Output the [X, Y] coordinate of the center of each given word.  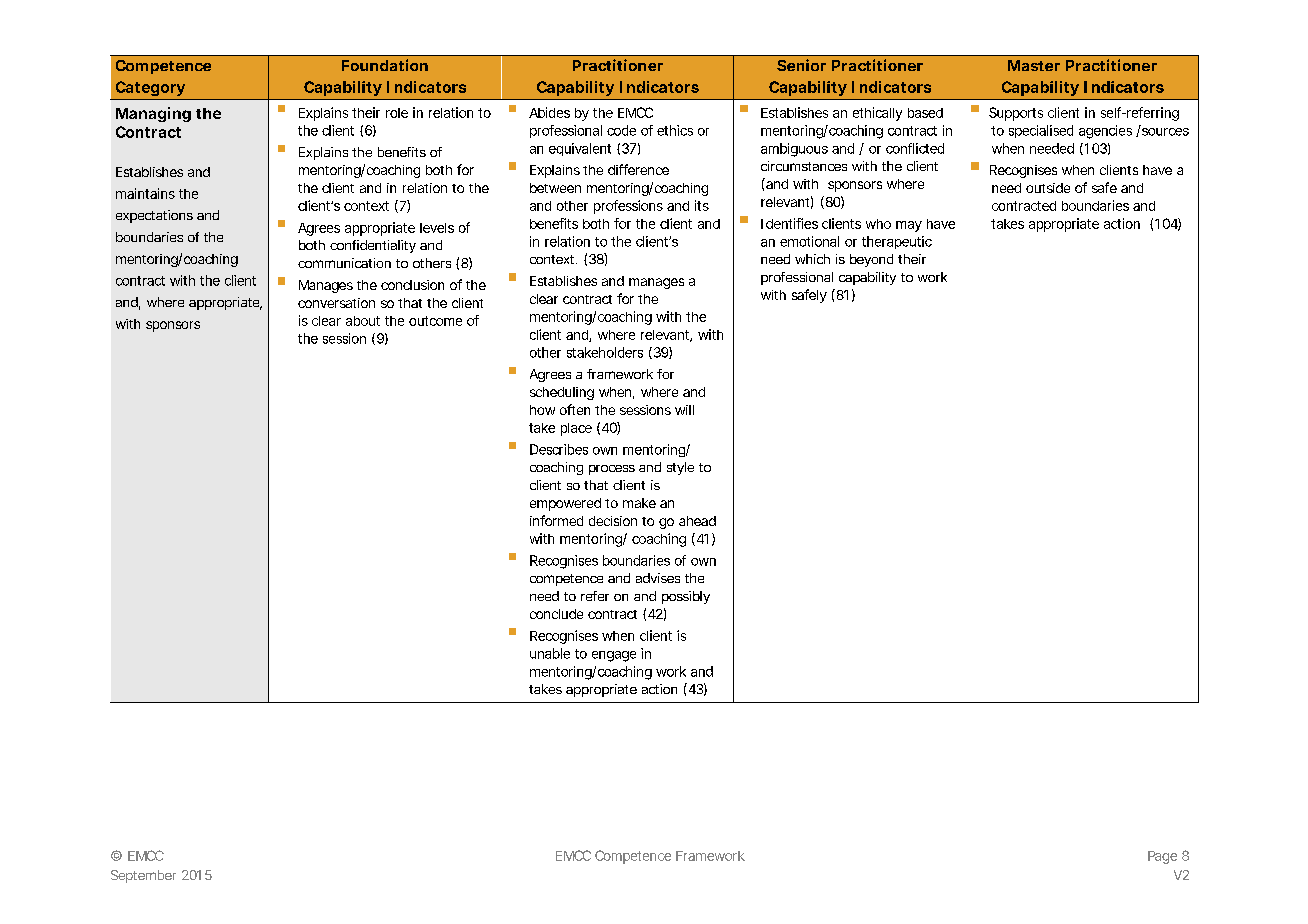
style [680, 468]
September [143, 876]
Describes [559, 449]
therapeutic [897, 242]
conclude [556, 614]
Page [1162, 857]
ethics [675, 130]
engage [614, 656]
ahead [697, 521]
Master [1034, 65]
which [812, 259]
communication [344, 263]
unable [550, 653]
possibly [686, 597]
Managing [153, 114]
